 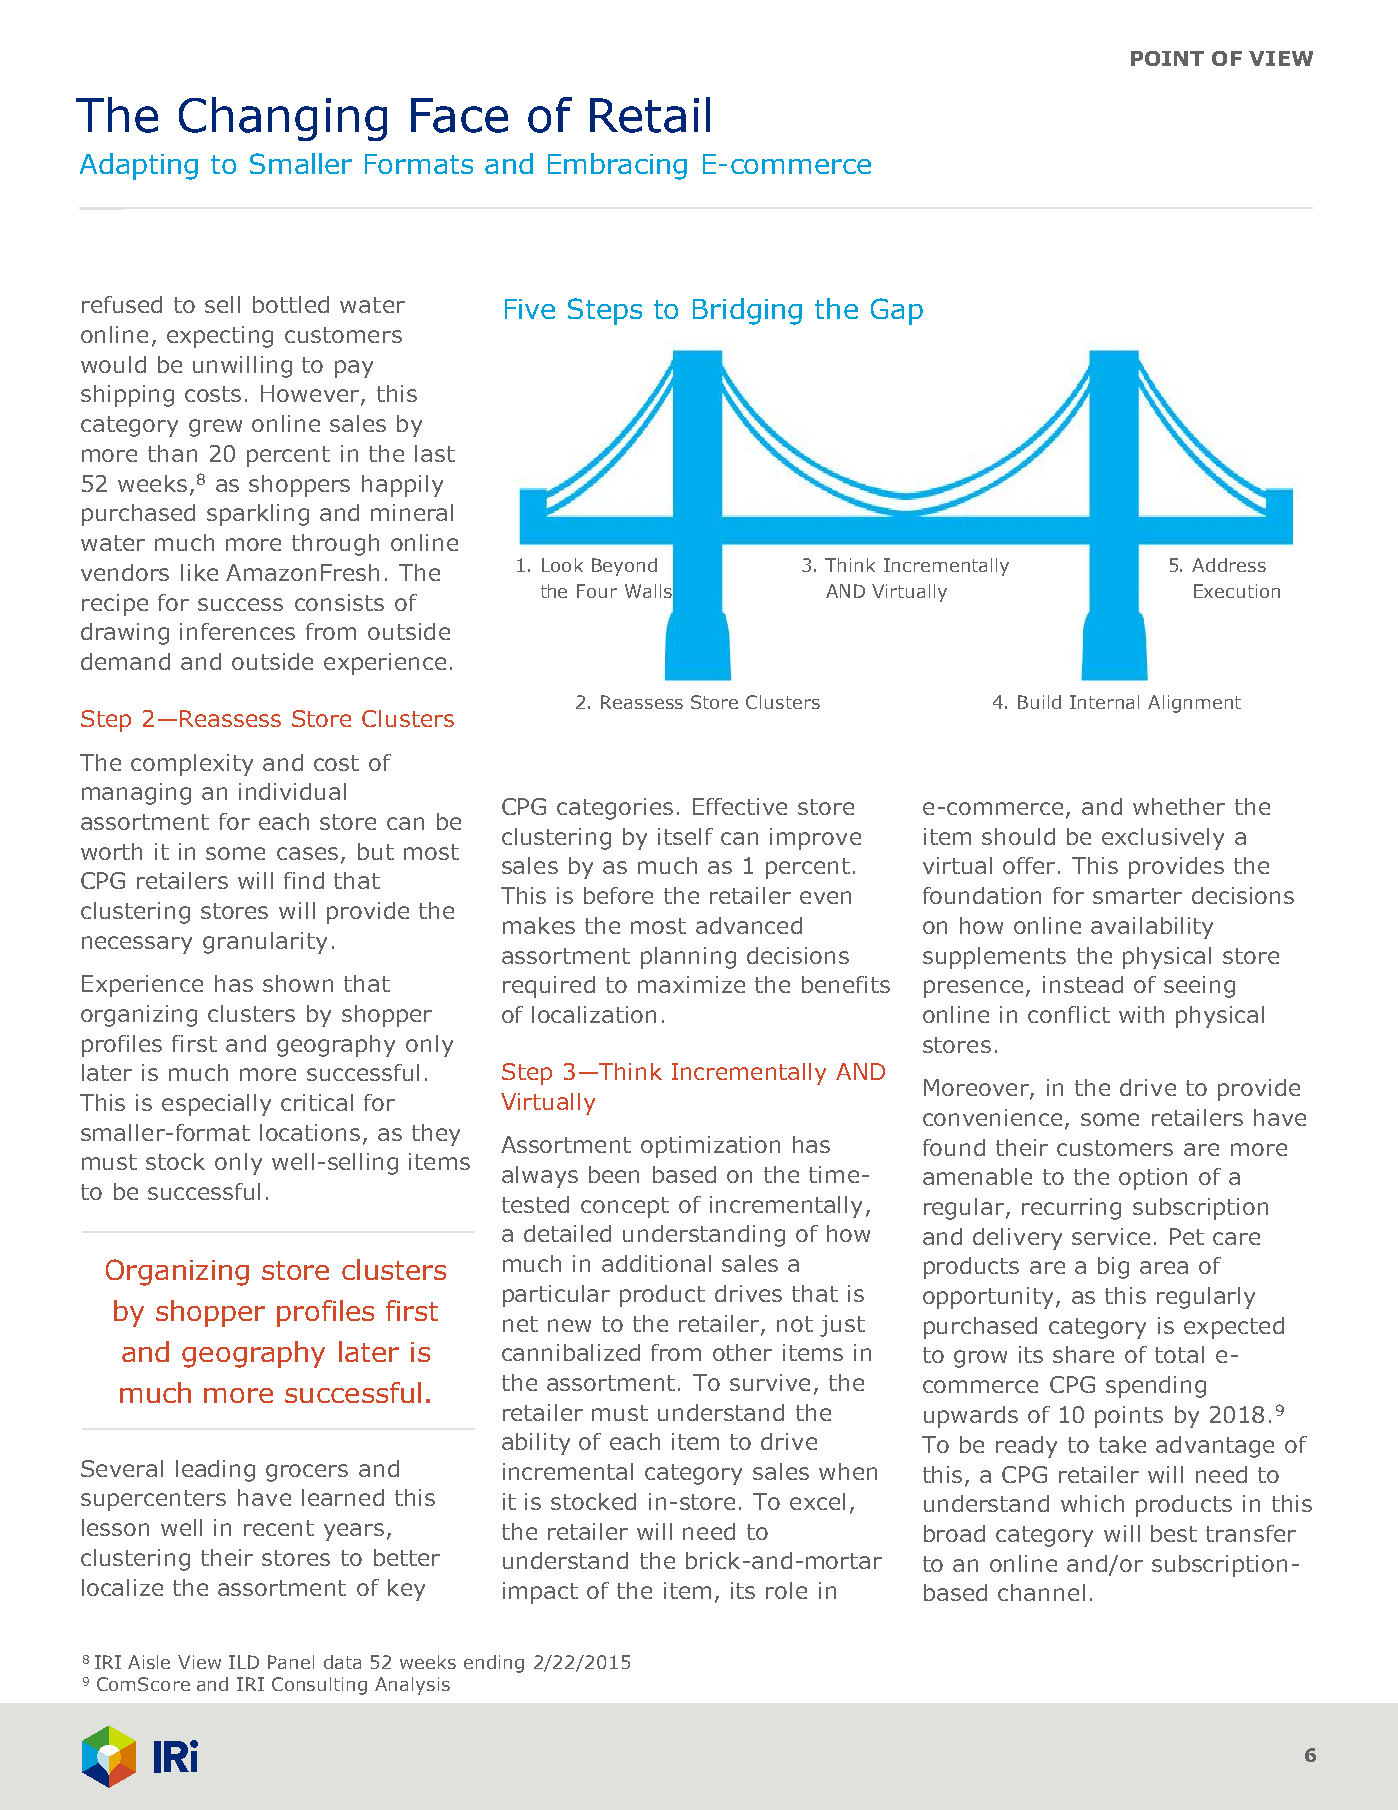 I want to click on inferences, so click(x=237, y=631).
